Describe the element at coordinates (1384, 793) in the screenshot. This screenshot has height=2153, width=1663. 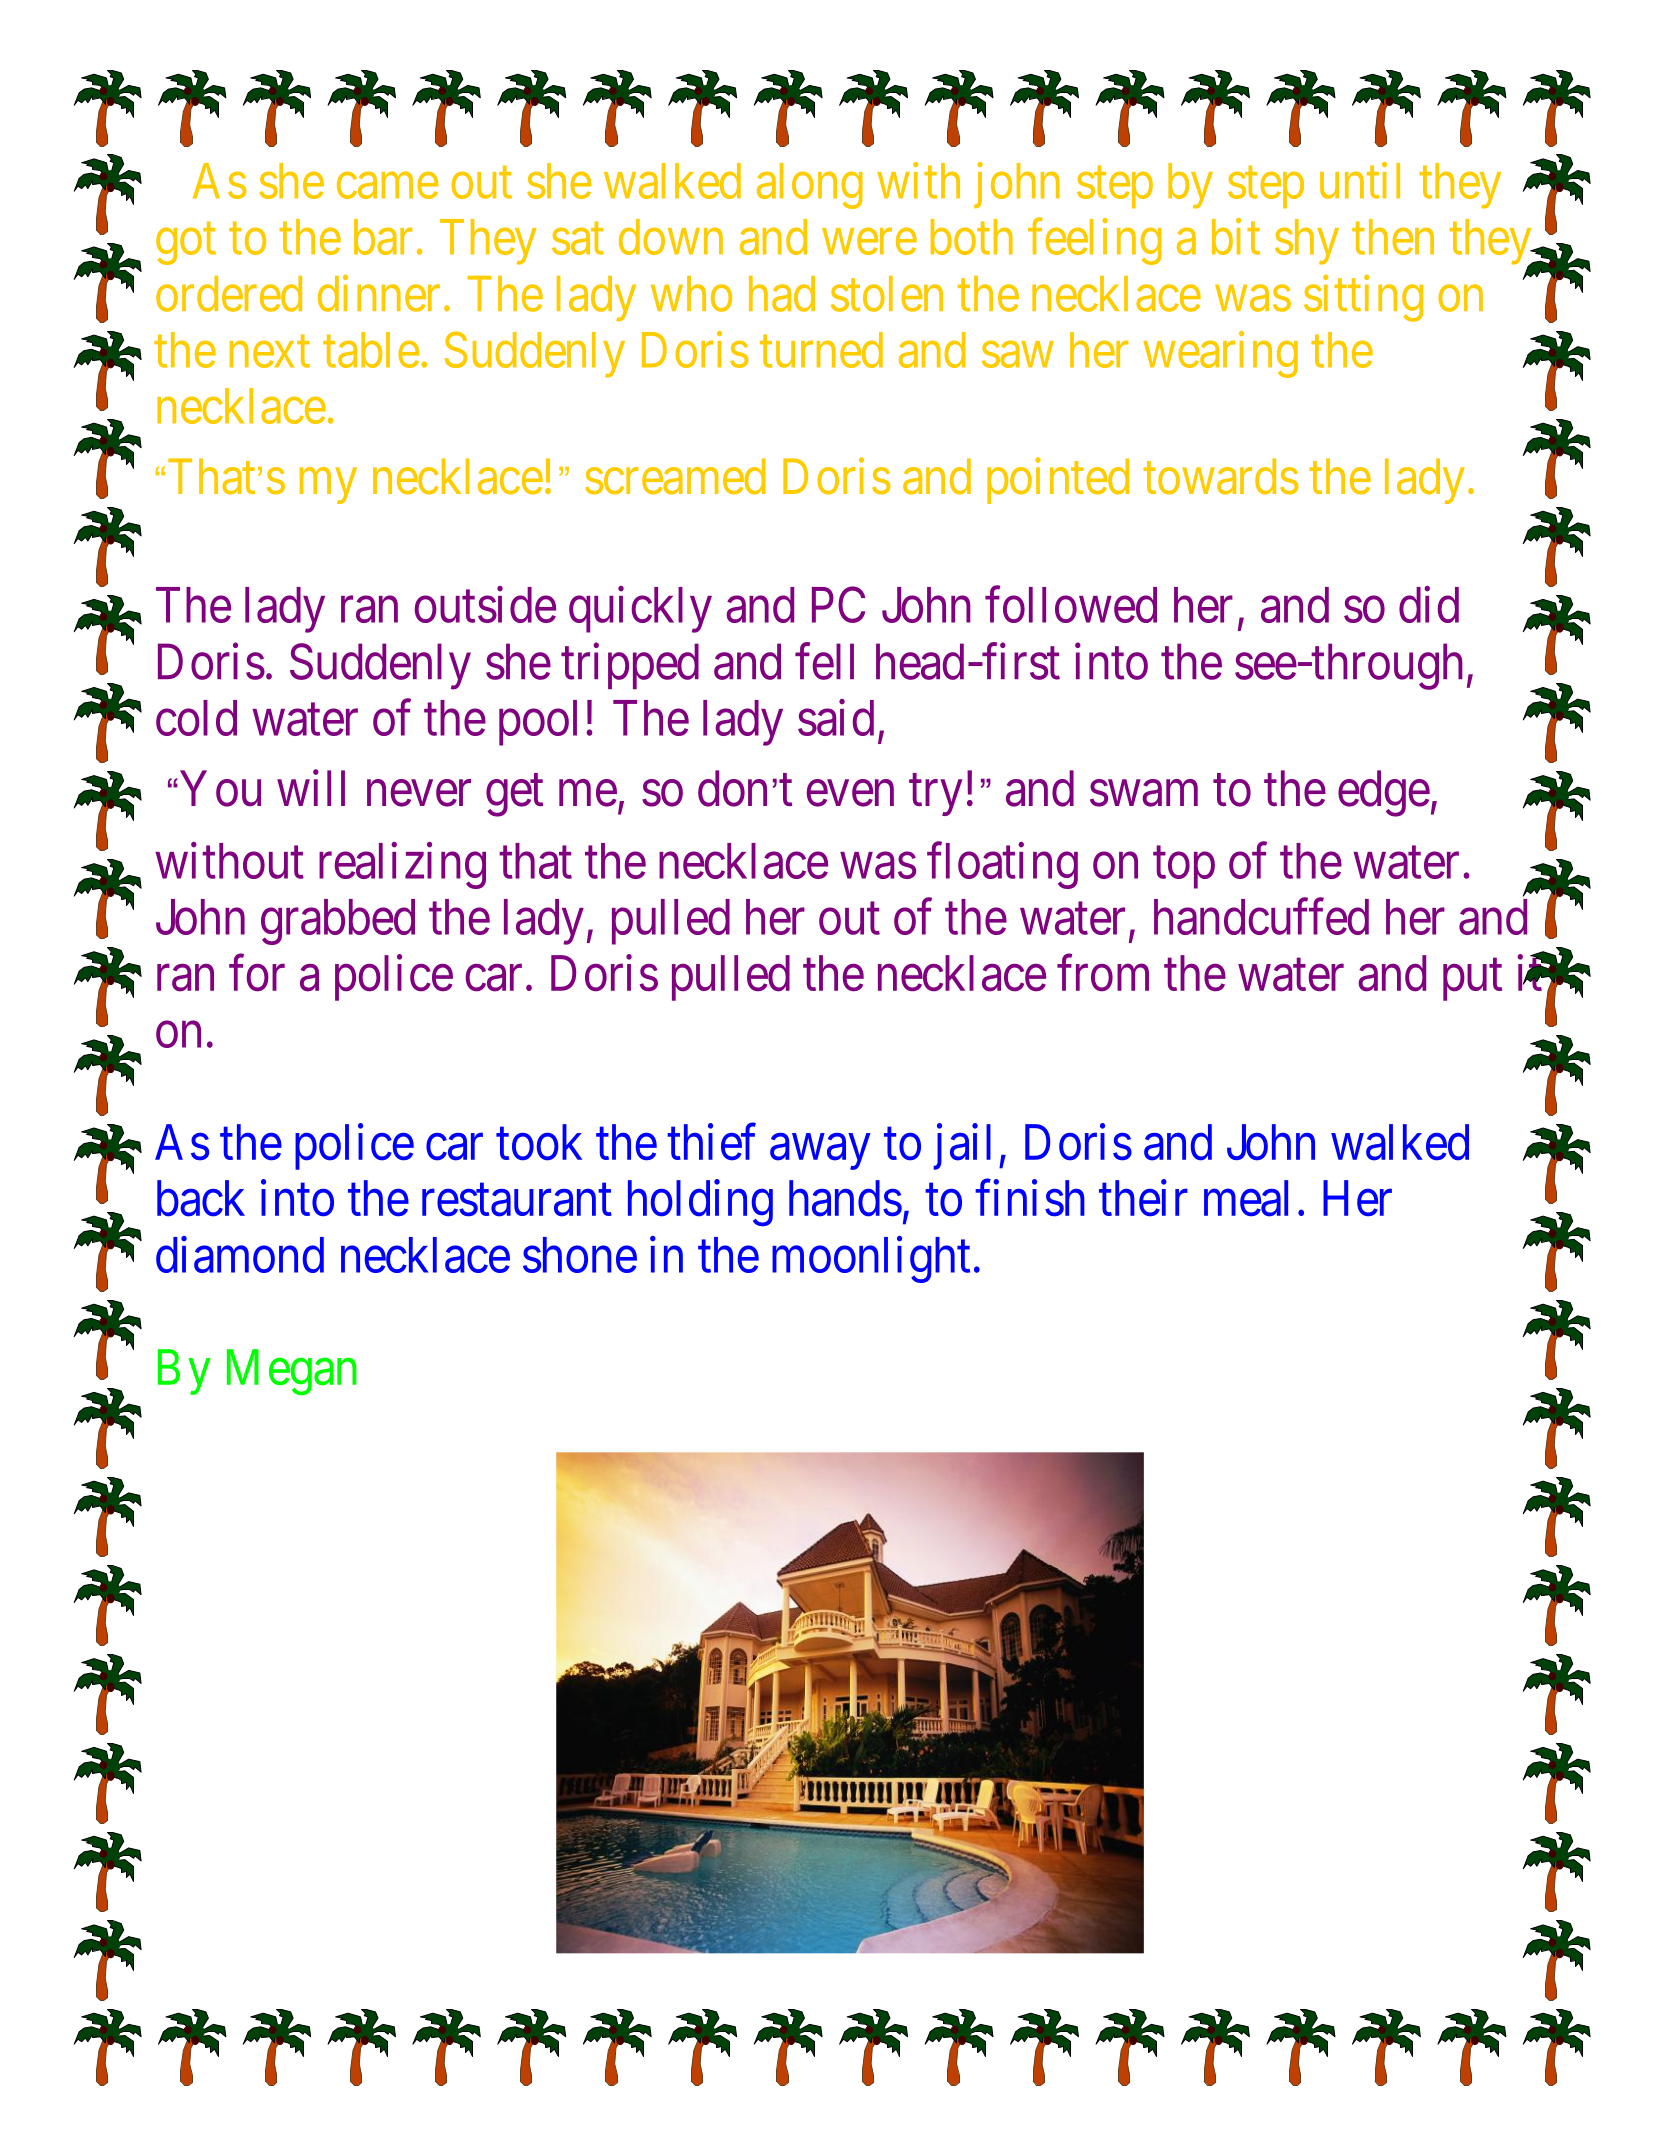
I see `edge` at that location.
